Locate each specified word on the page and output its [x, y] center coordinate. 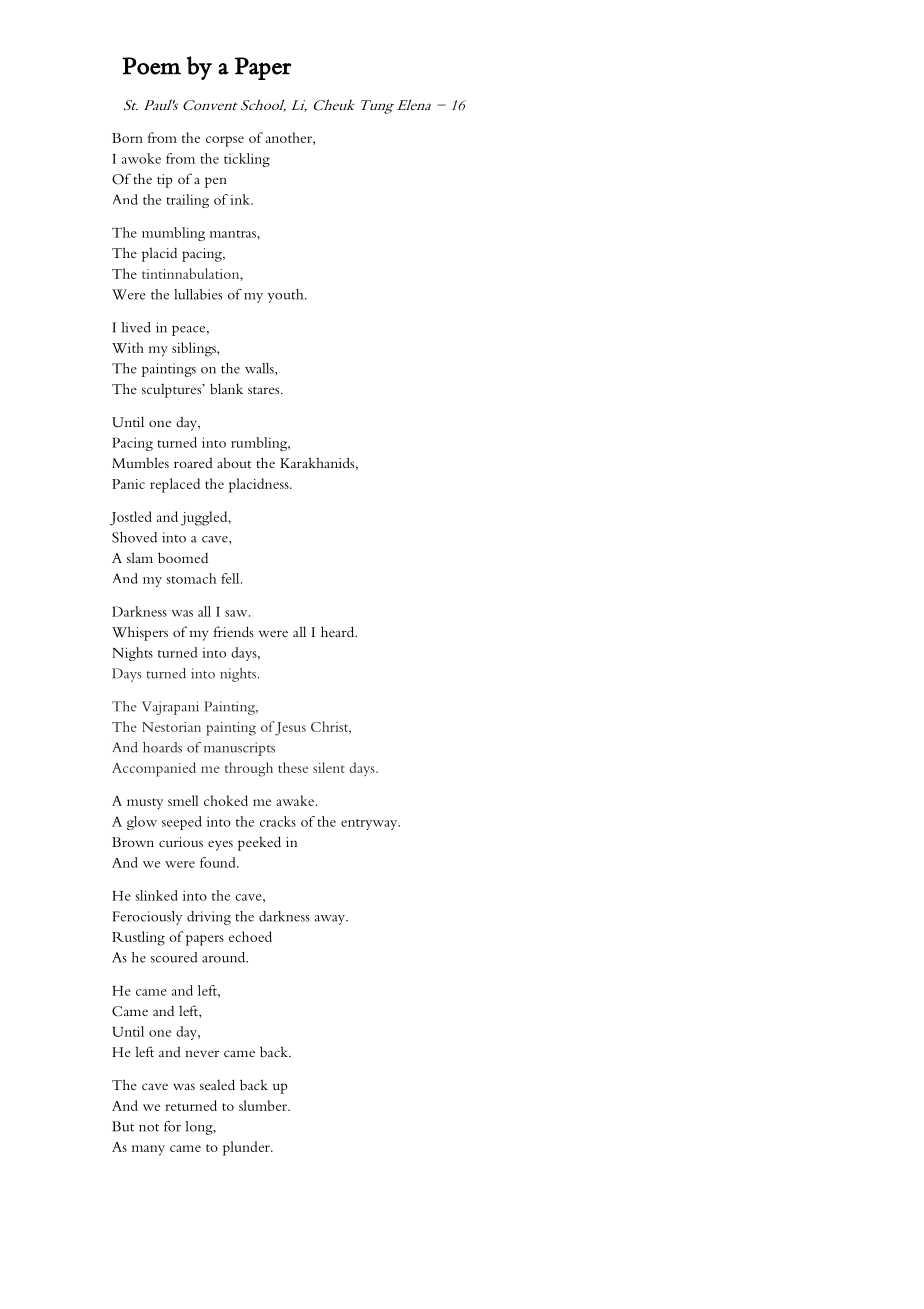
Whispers [140, 633]
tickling [247, 160]
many [148, 1150]
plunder [247, 1148]
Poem [151, 66]
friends [234, 631]
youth [286, 296]
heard [339, 631]
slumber [264, 1105]
